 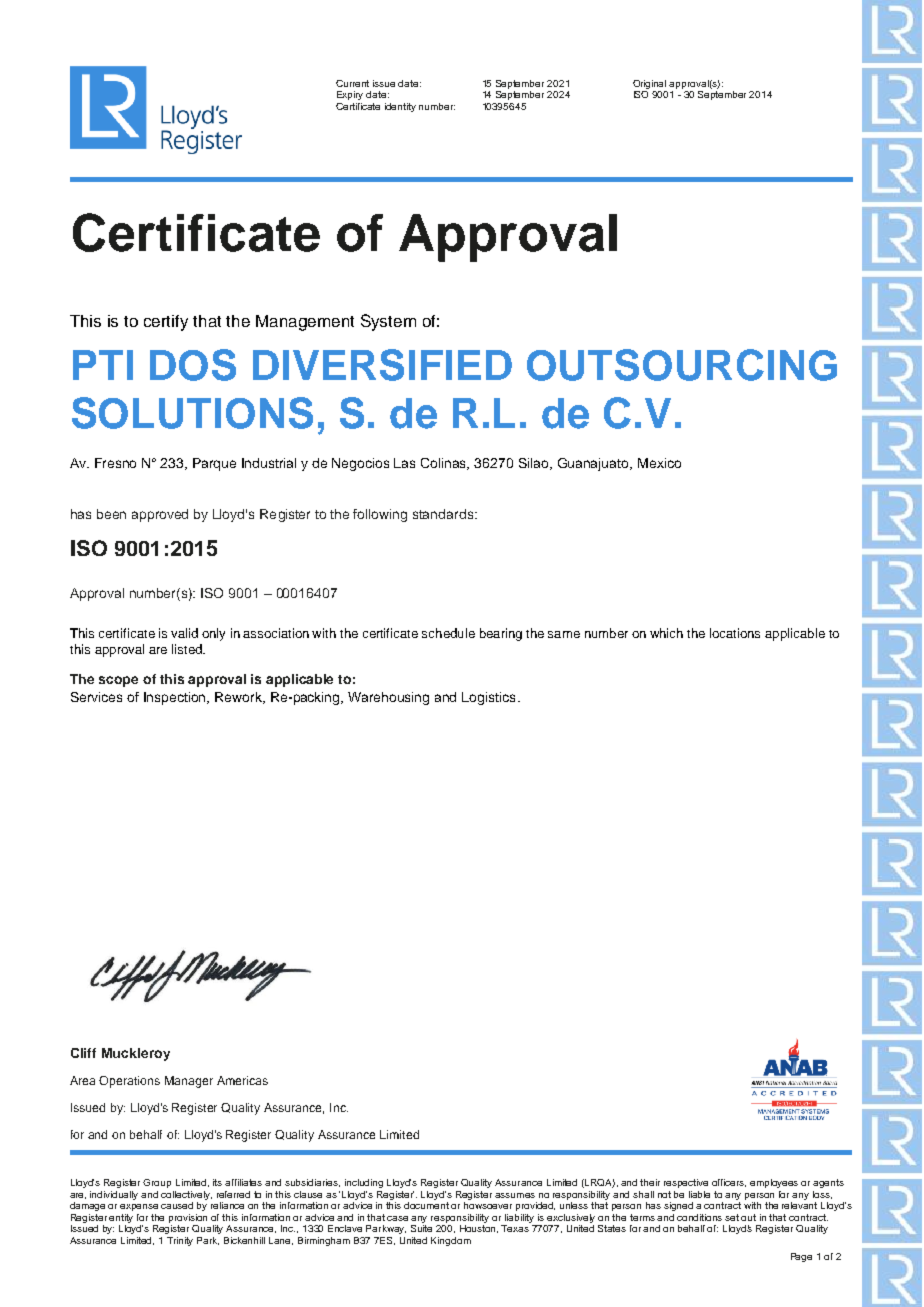 I want to click on locations, so click(x=735, y=633).
